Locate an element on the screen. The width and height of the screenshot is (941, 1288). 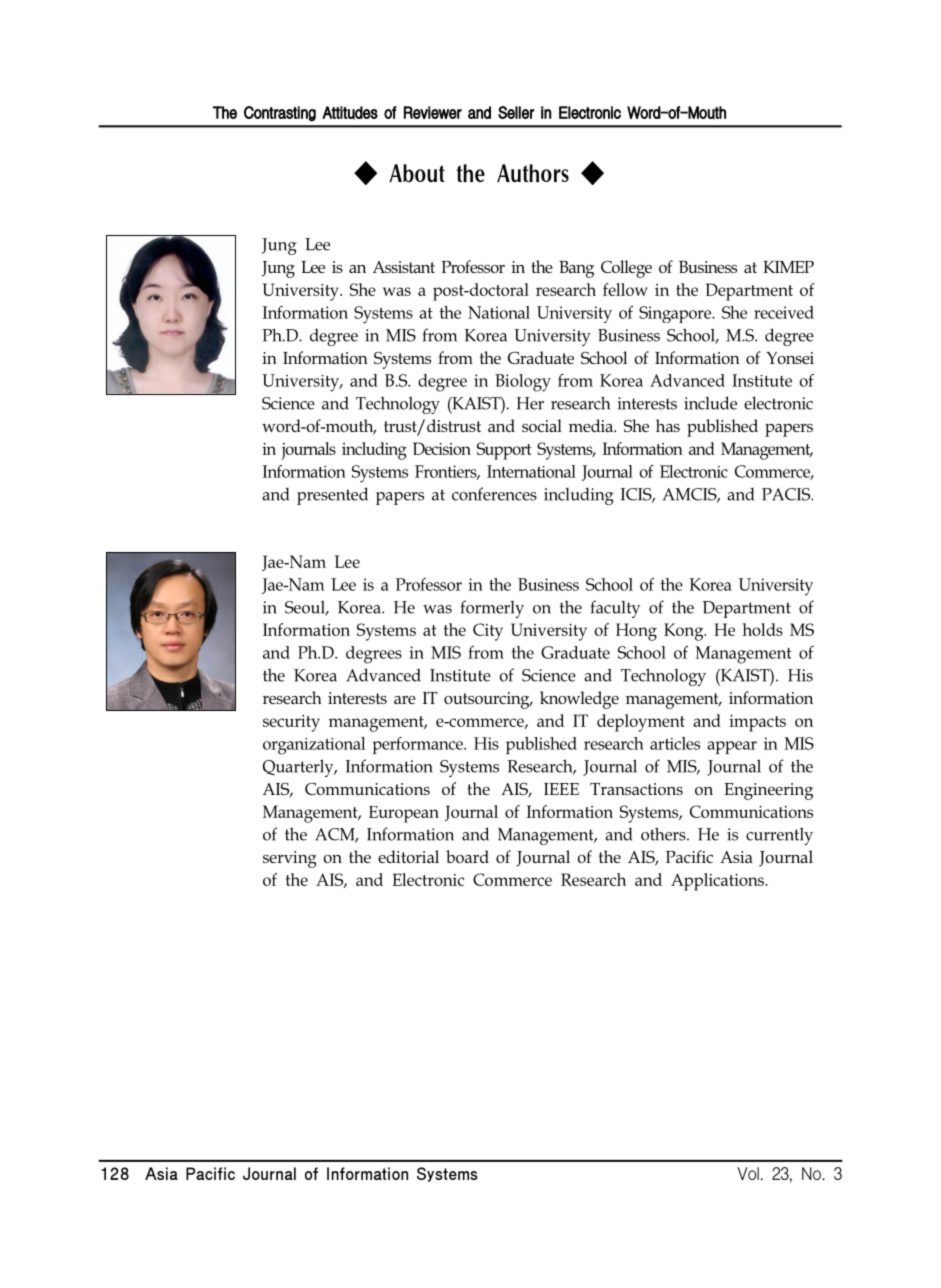
are is located at coordinates (405, 700).
